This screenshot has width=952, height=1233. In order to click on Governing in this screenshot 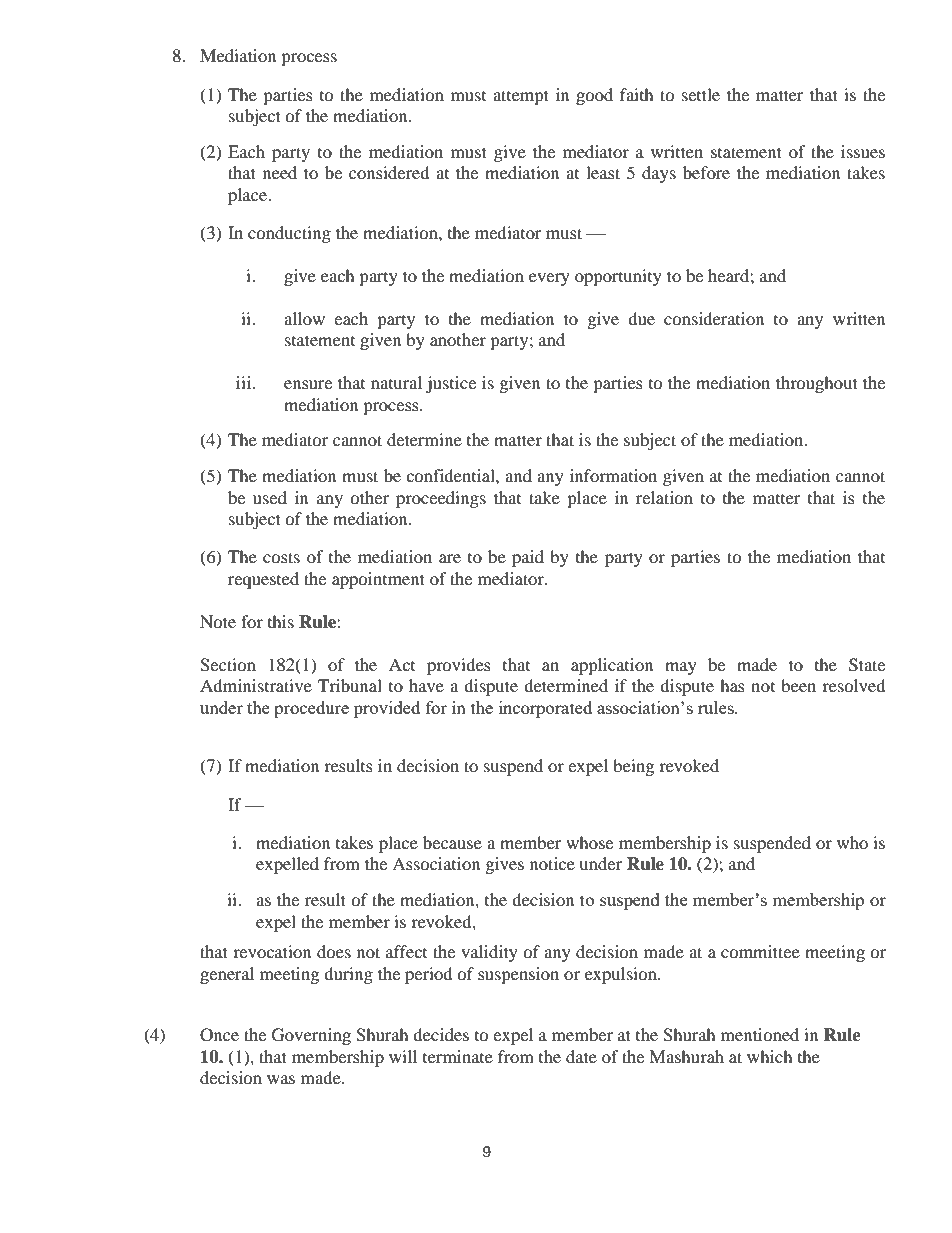, I will do `click(311, 1036)`.
